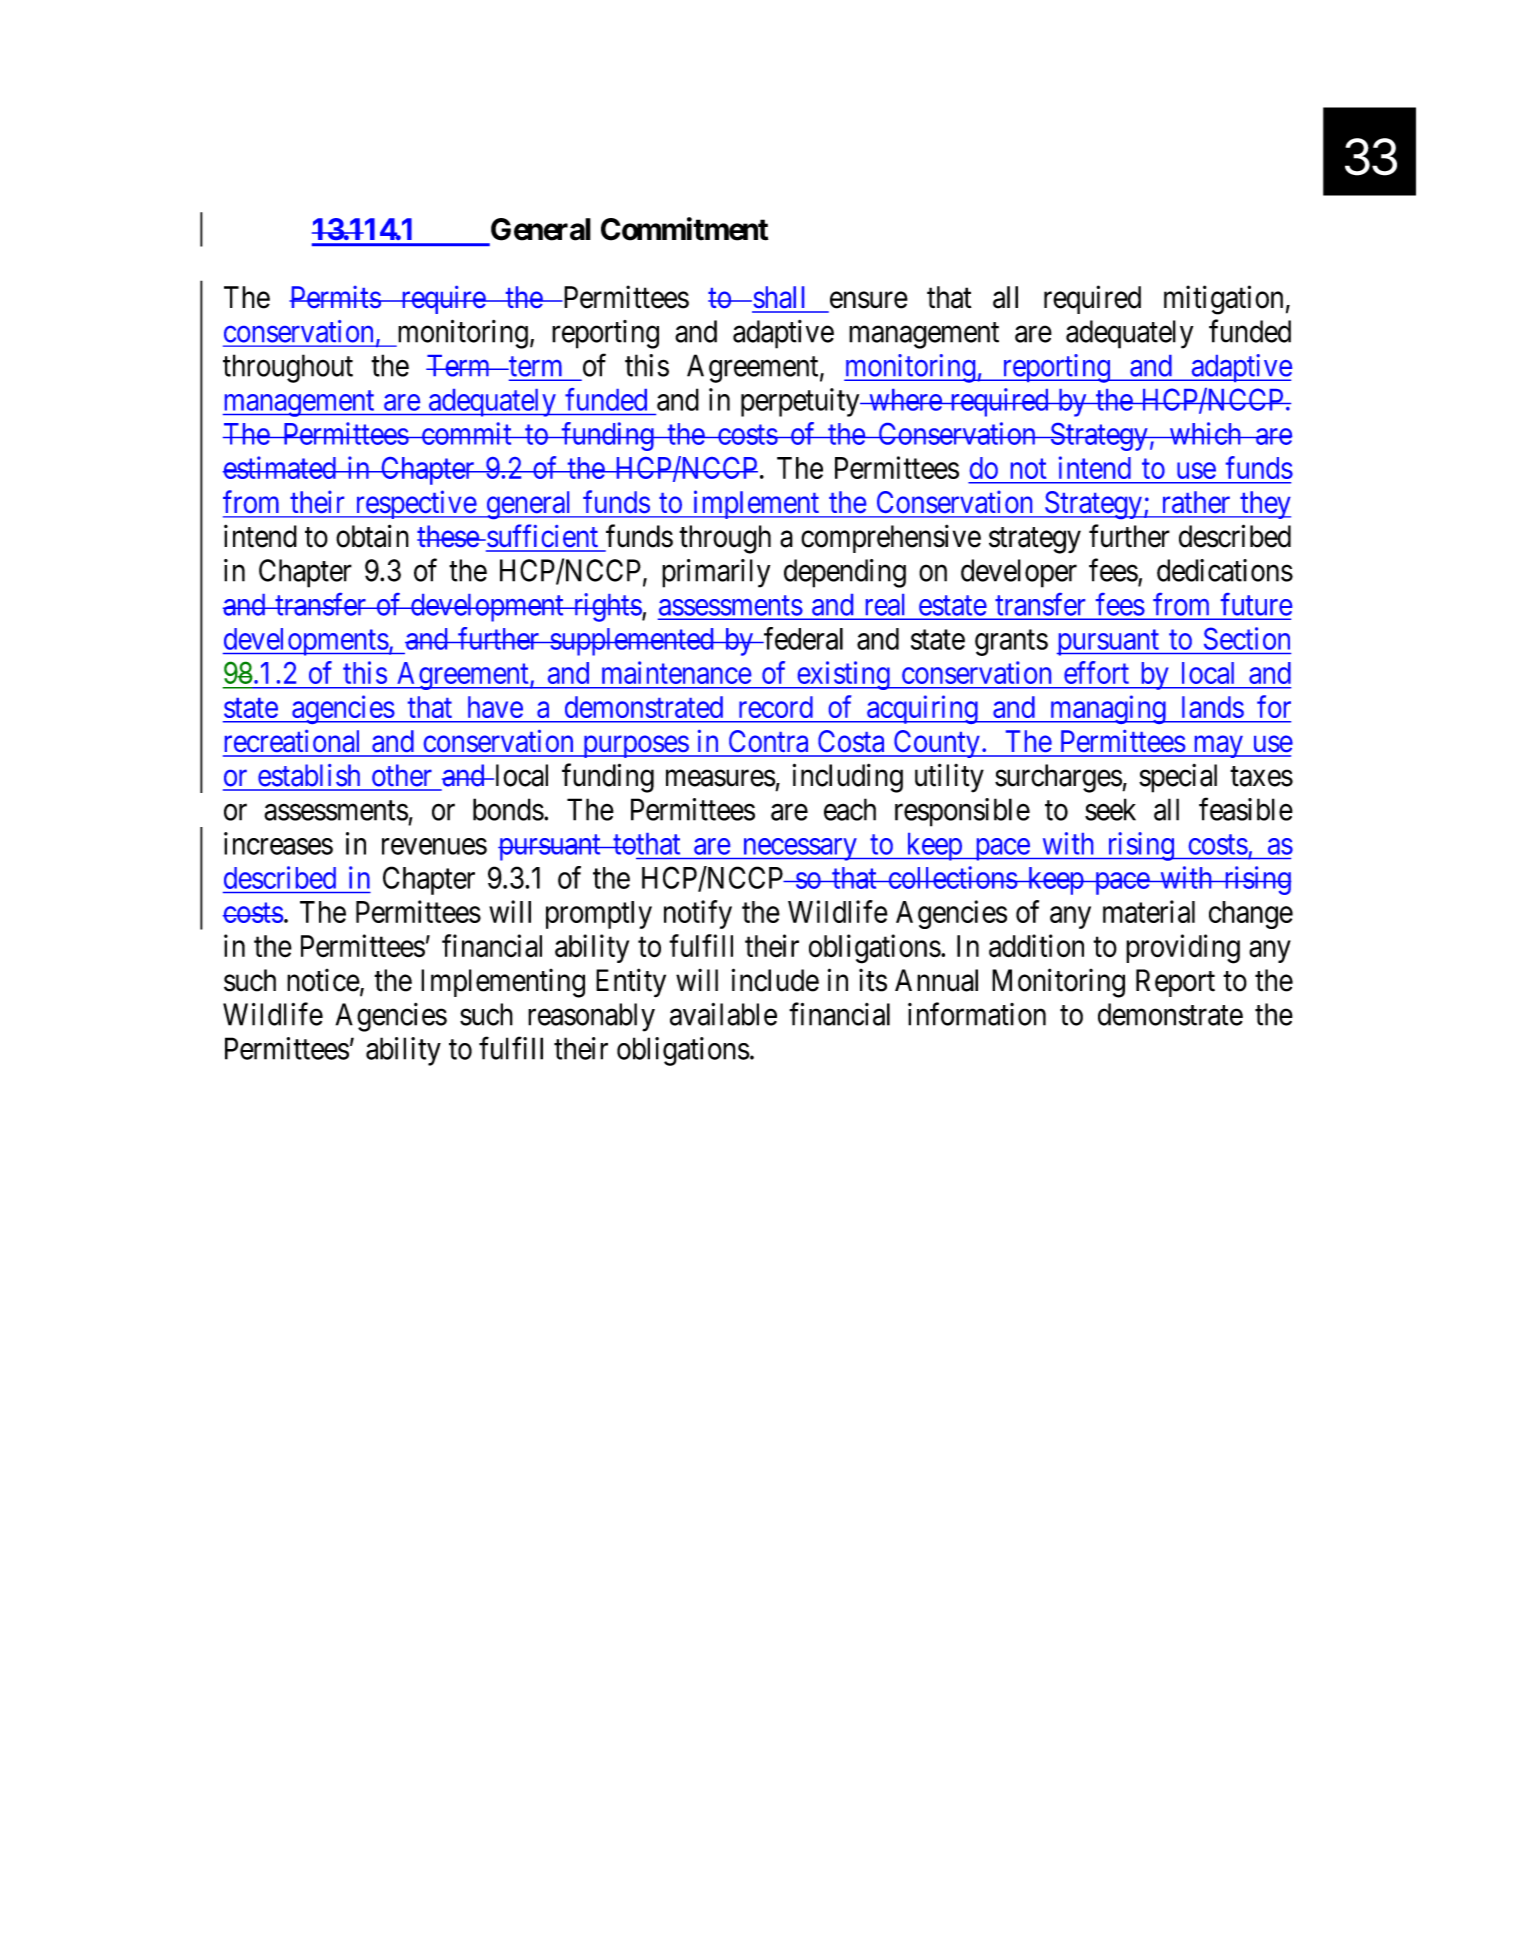 This screenshot has height=1960, width=1514. What do you see at coordinates (891, 538) in the screenshot?
I see `comprehensive` at bounding box center [891, 538].
